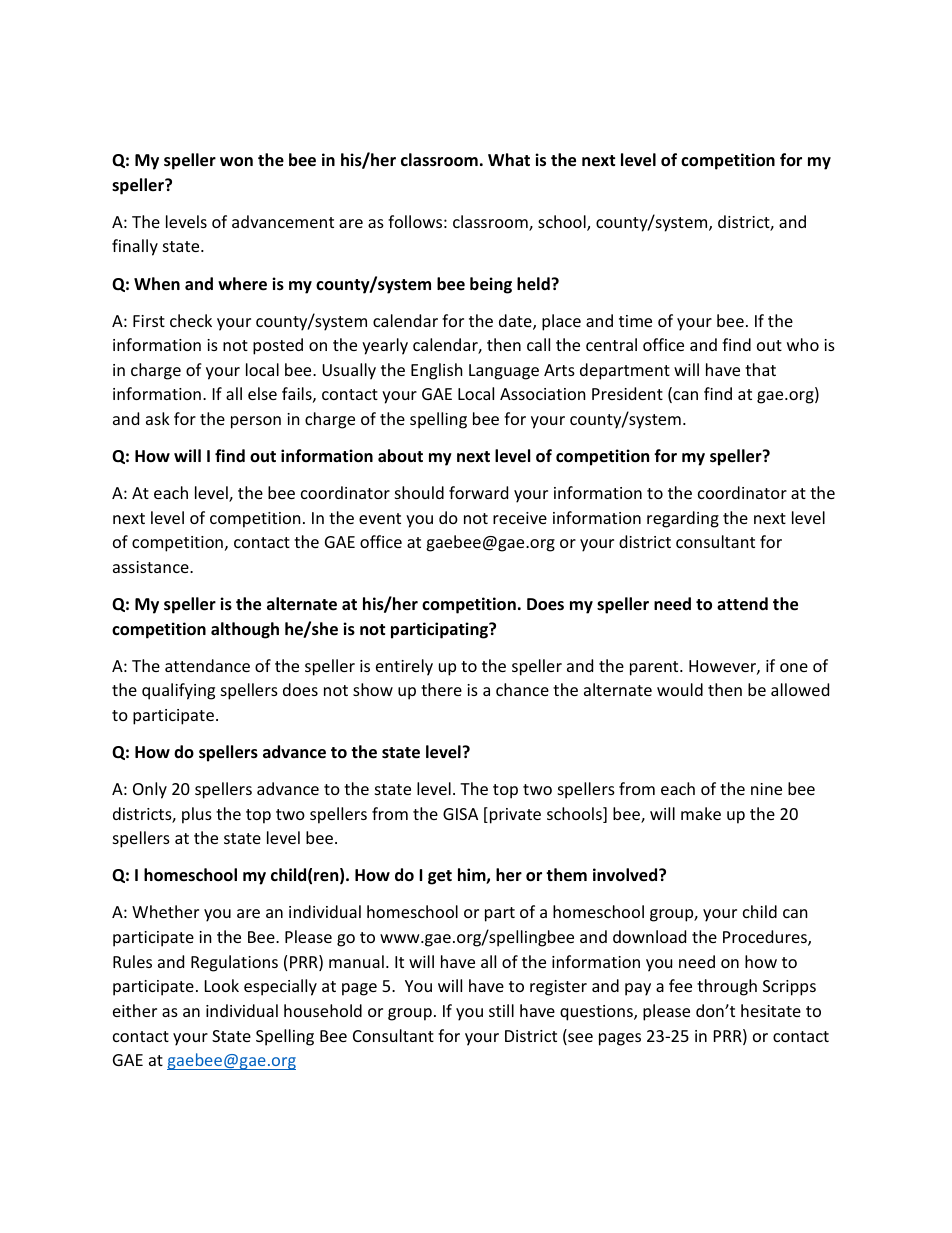 The height and width of the screenshot is (1233, 952). I want to click on regarding, so click(683, 519).
